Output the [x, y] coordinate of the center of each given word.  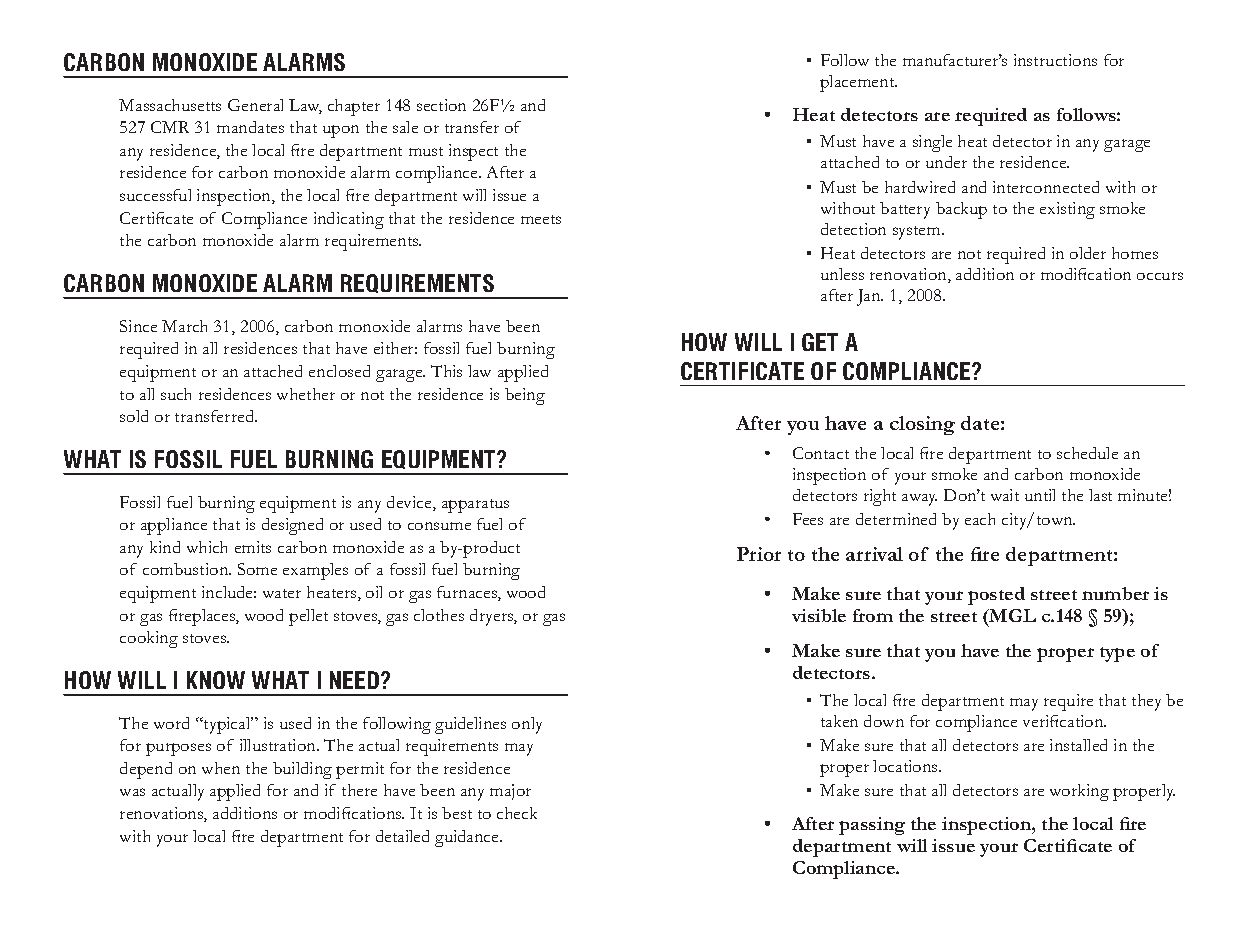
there [359, 790]
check [517, 813]
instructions [1055, 60]
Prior [759, 554]
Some [257, 569]
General [255, 105]
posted [996, 596]
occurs [1160, 276]
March [184, 326]
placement [858, 83]
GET [820, 342]
